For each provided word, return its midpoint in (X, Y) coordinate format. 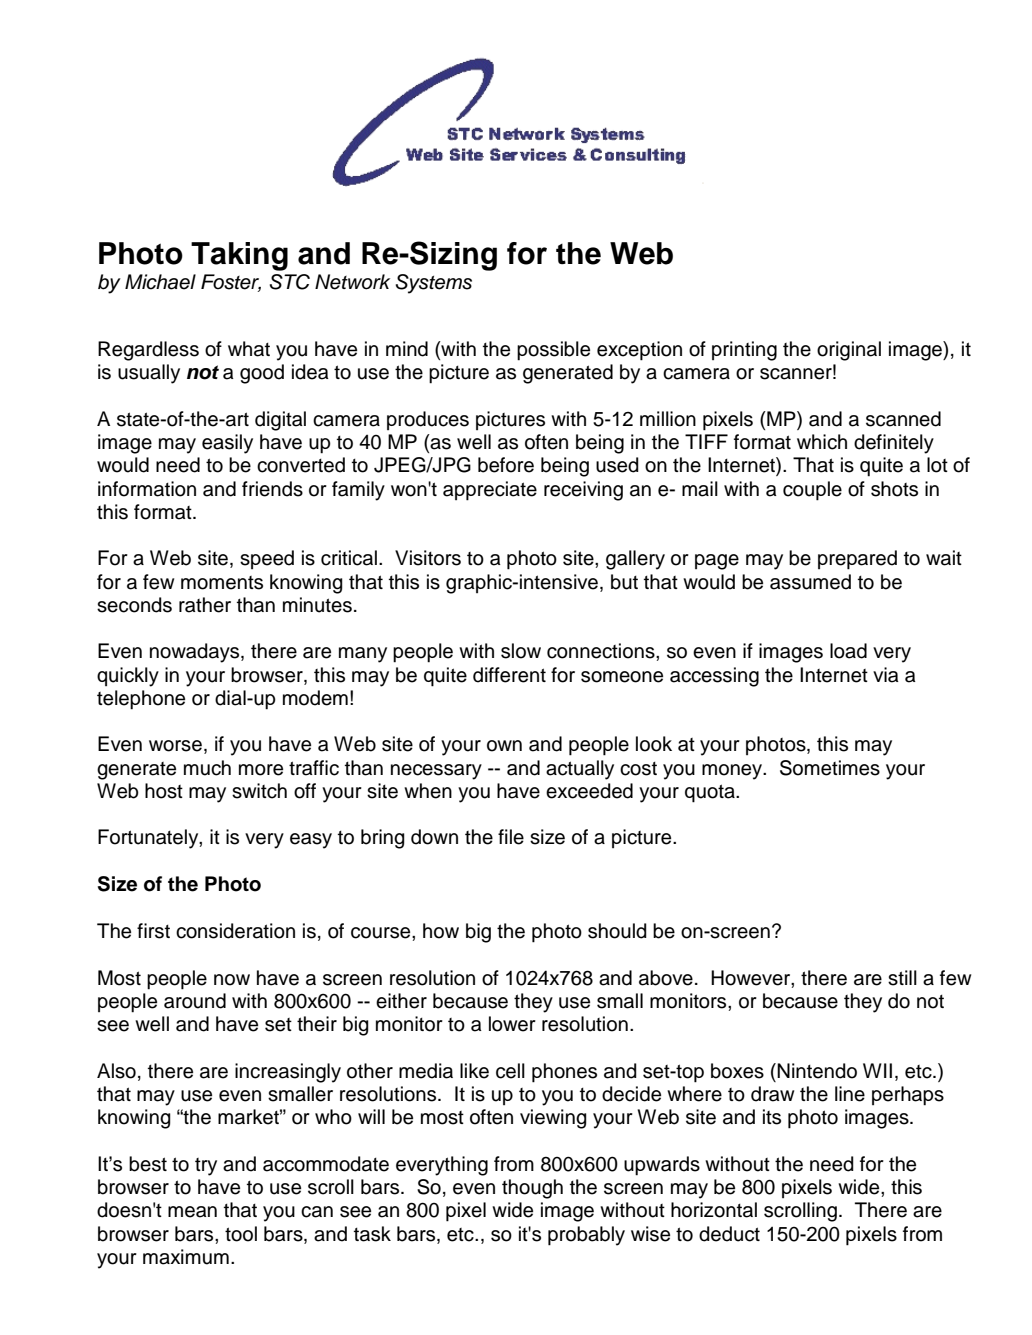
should (617, 931)
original (849, 351)
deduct (729, 1234)
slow (521, 651)
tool (241, 1234)
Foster (231, 283)
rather (205, 605)
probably (586, 1236)
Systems (434, 284)
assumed (810, 582)
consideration (235, 931)
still (902, 978)
